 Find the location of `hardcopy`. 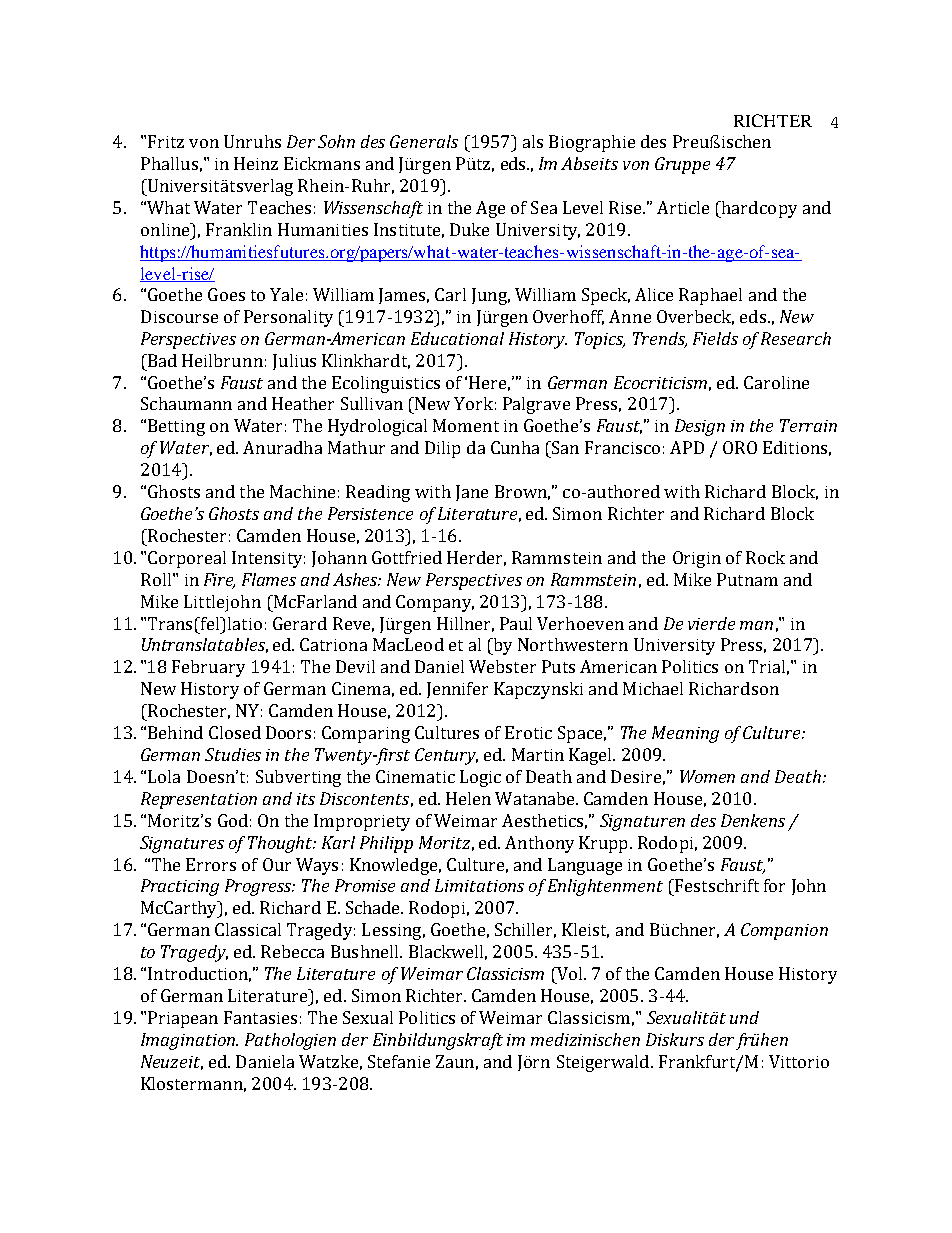

hardcopy is located at coordinates (758, 209).
